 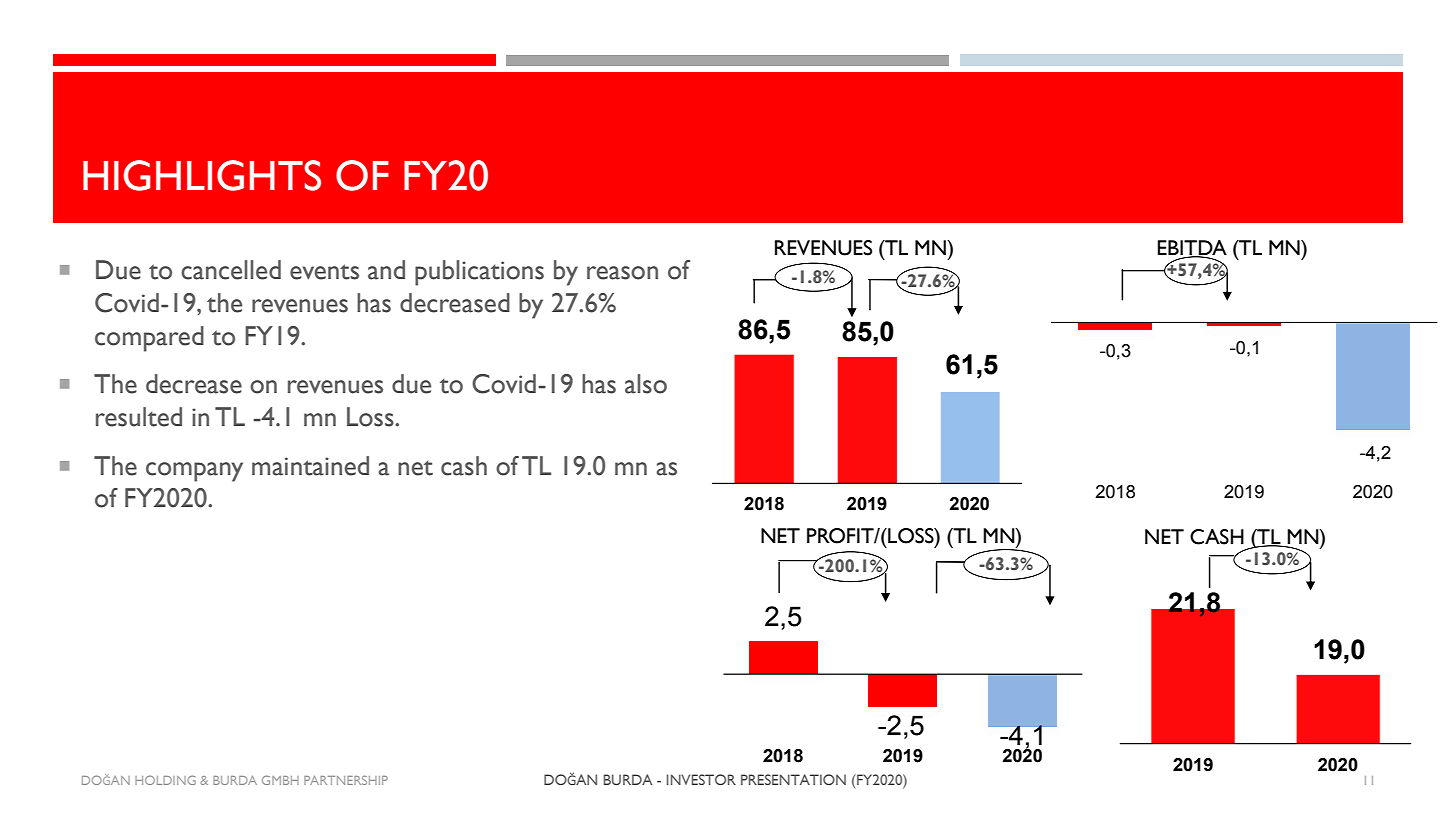 I want to click on cancelled, so click(x=231, y=270).
